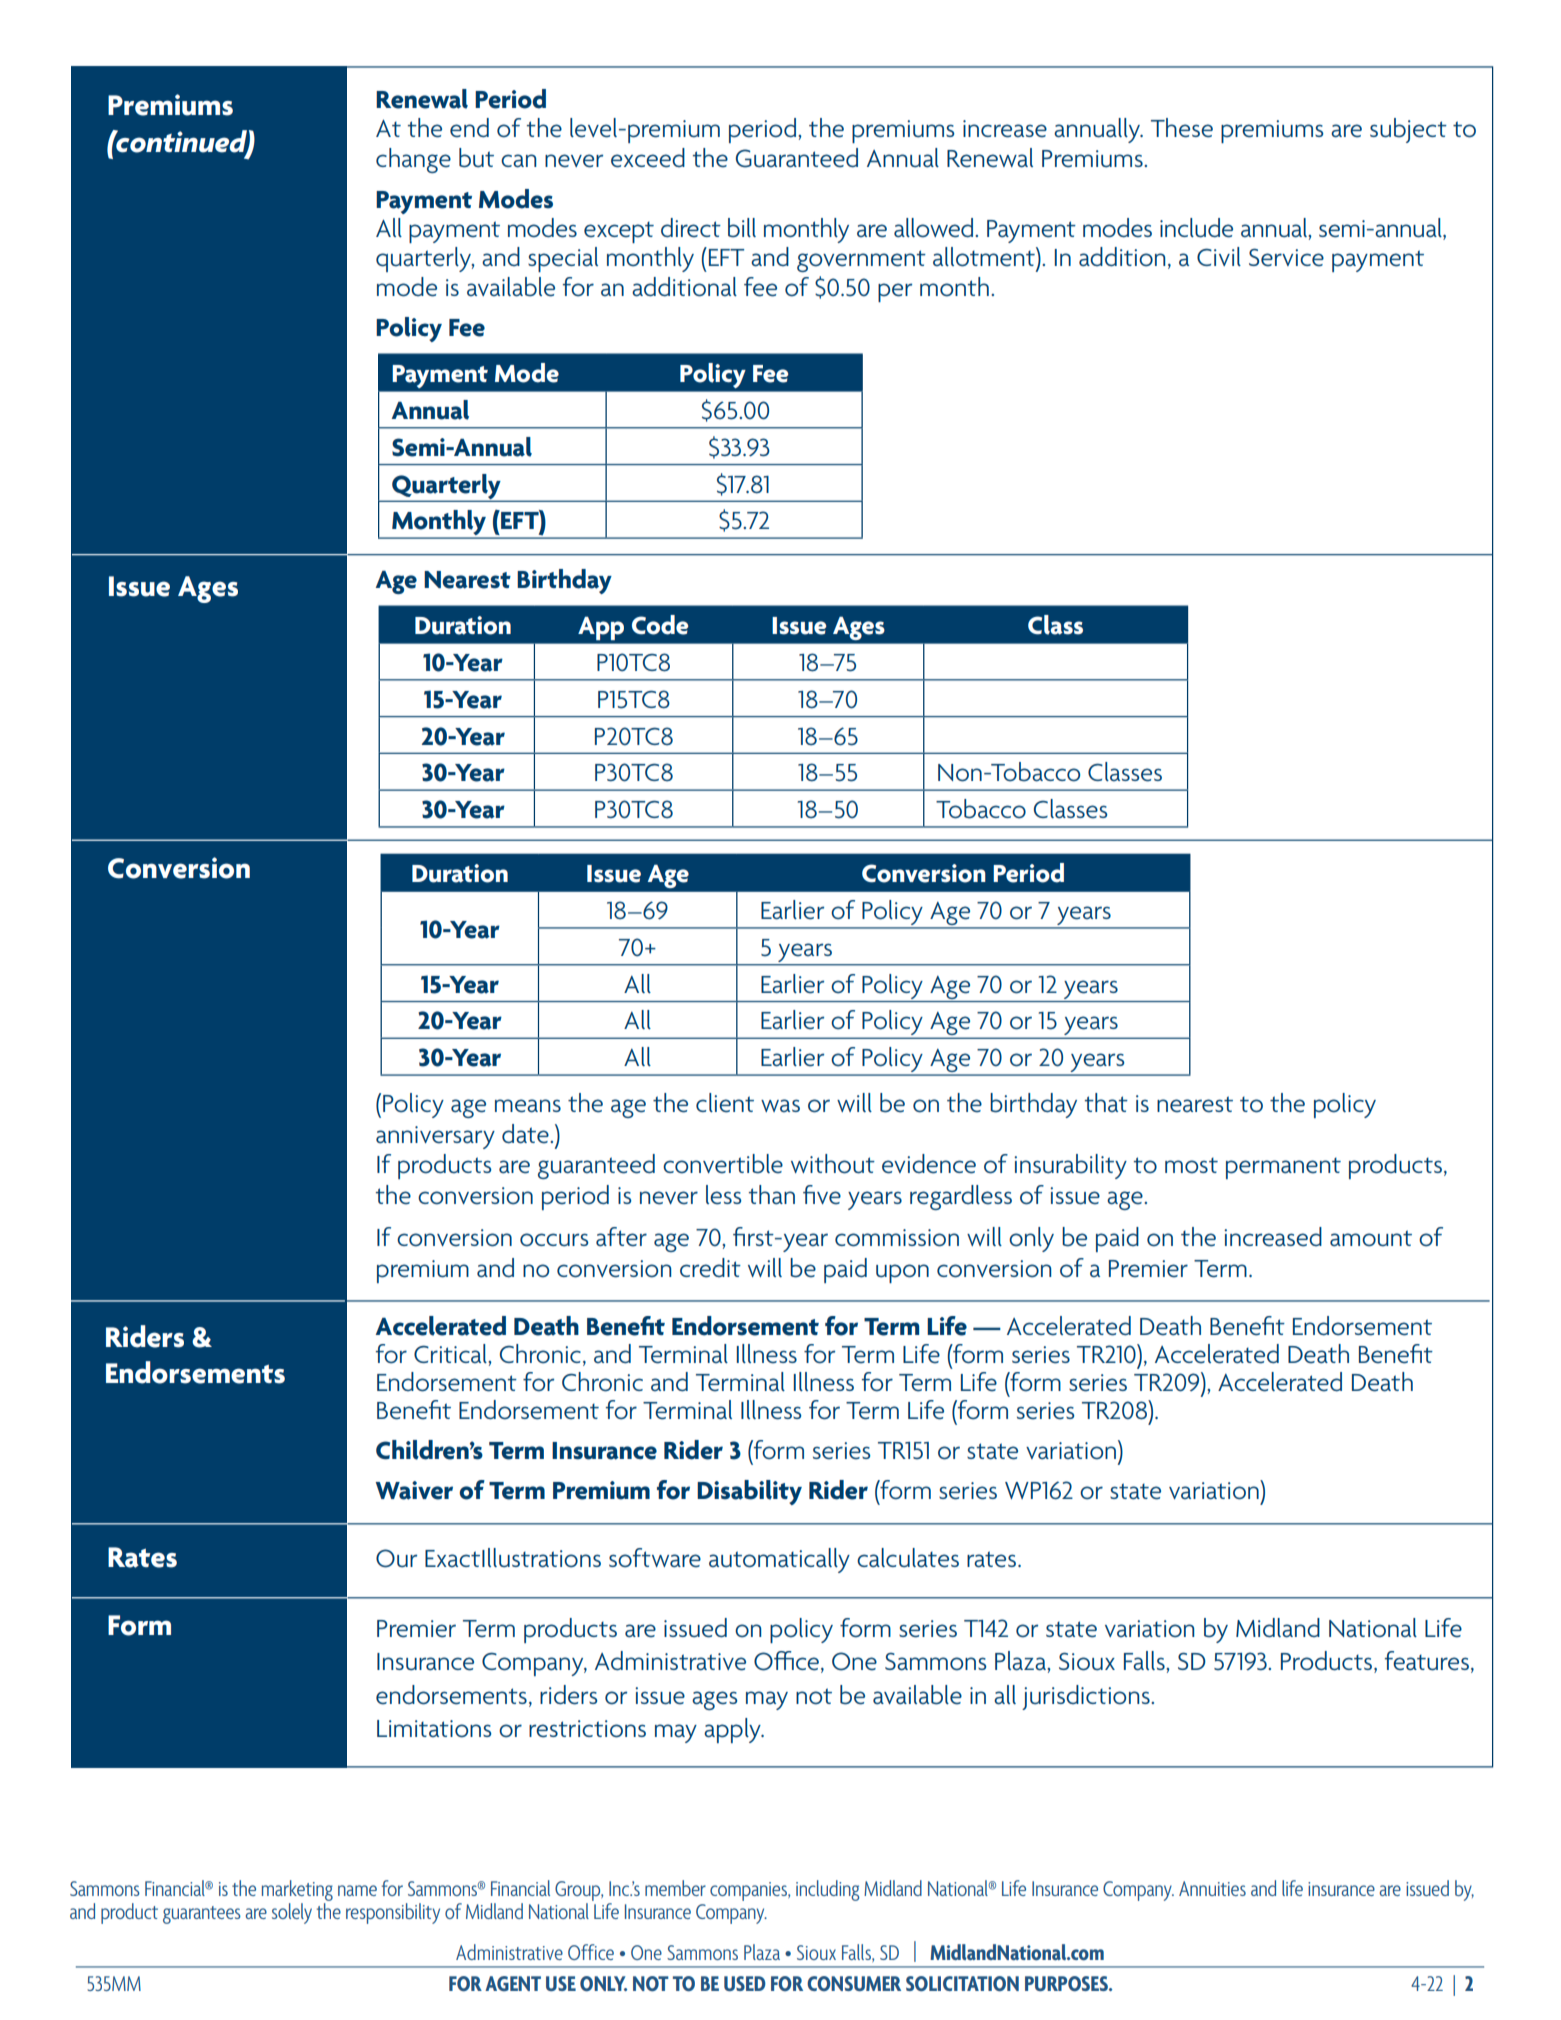  Describe the element at coordinates (413, 160) in the screenshot. I see `change` at that location.
